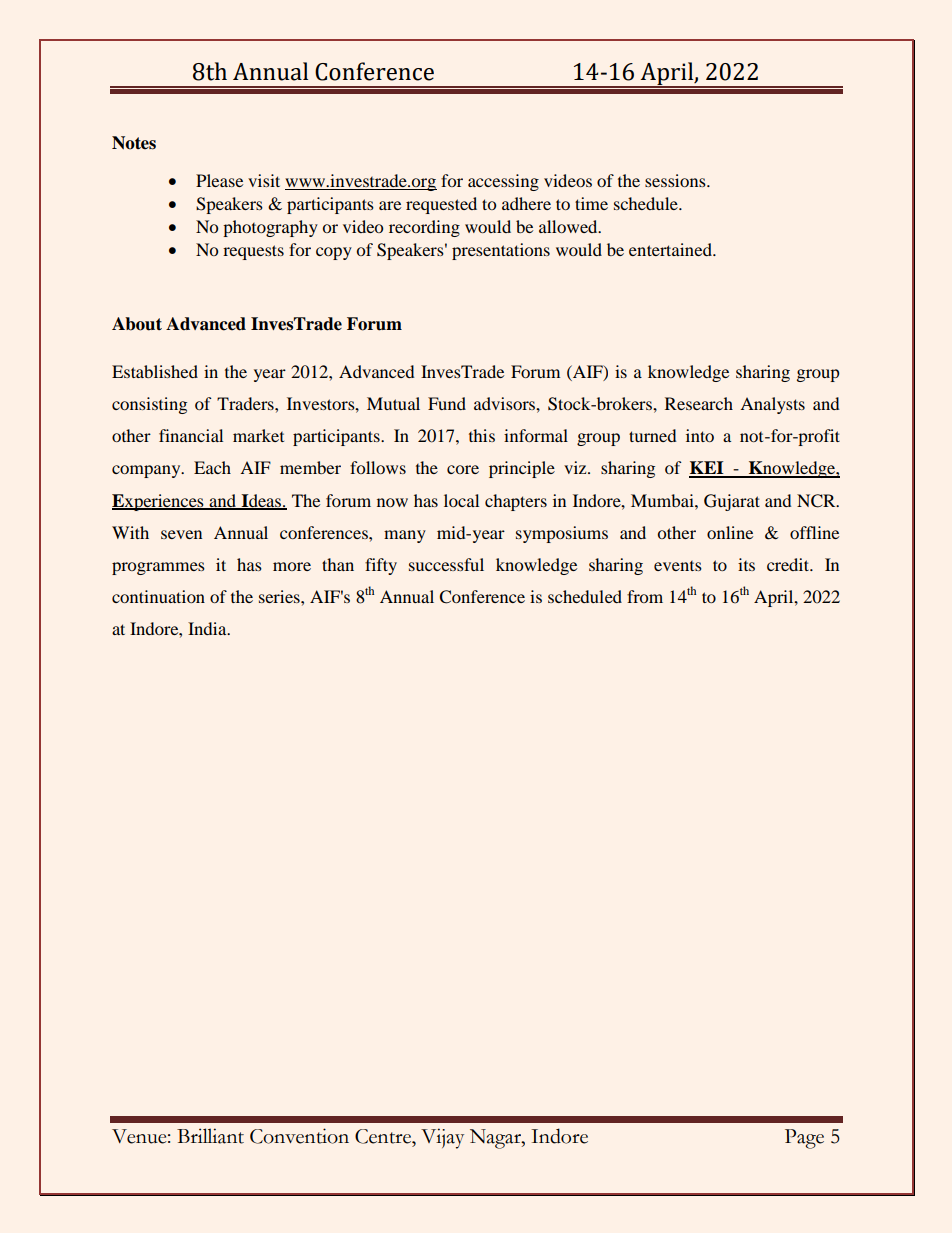 The width and height of the screenshot is (952, 1233). Describe the element at coordinates (208, 628) in the screenshot. I see `India` at that location.
